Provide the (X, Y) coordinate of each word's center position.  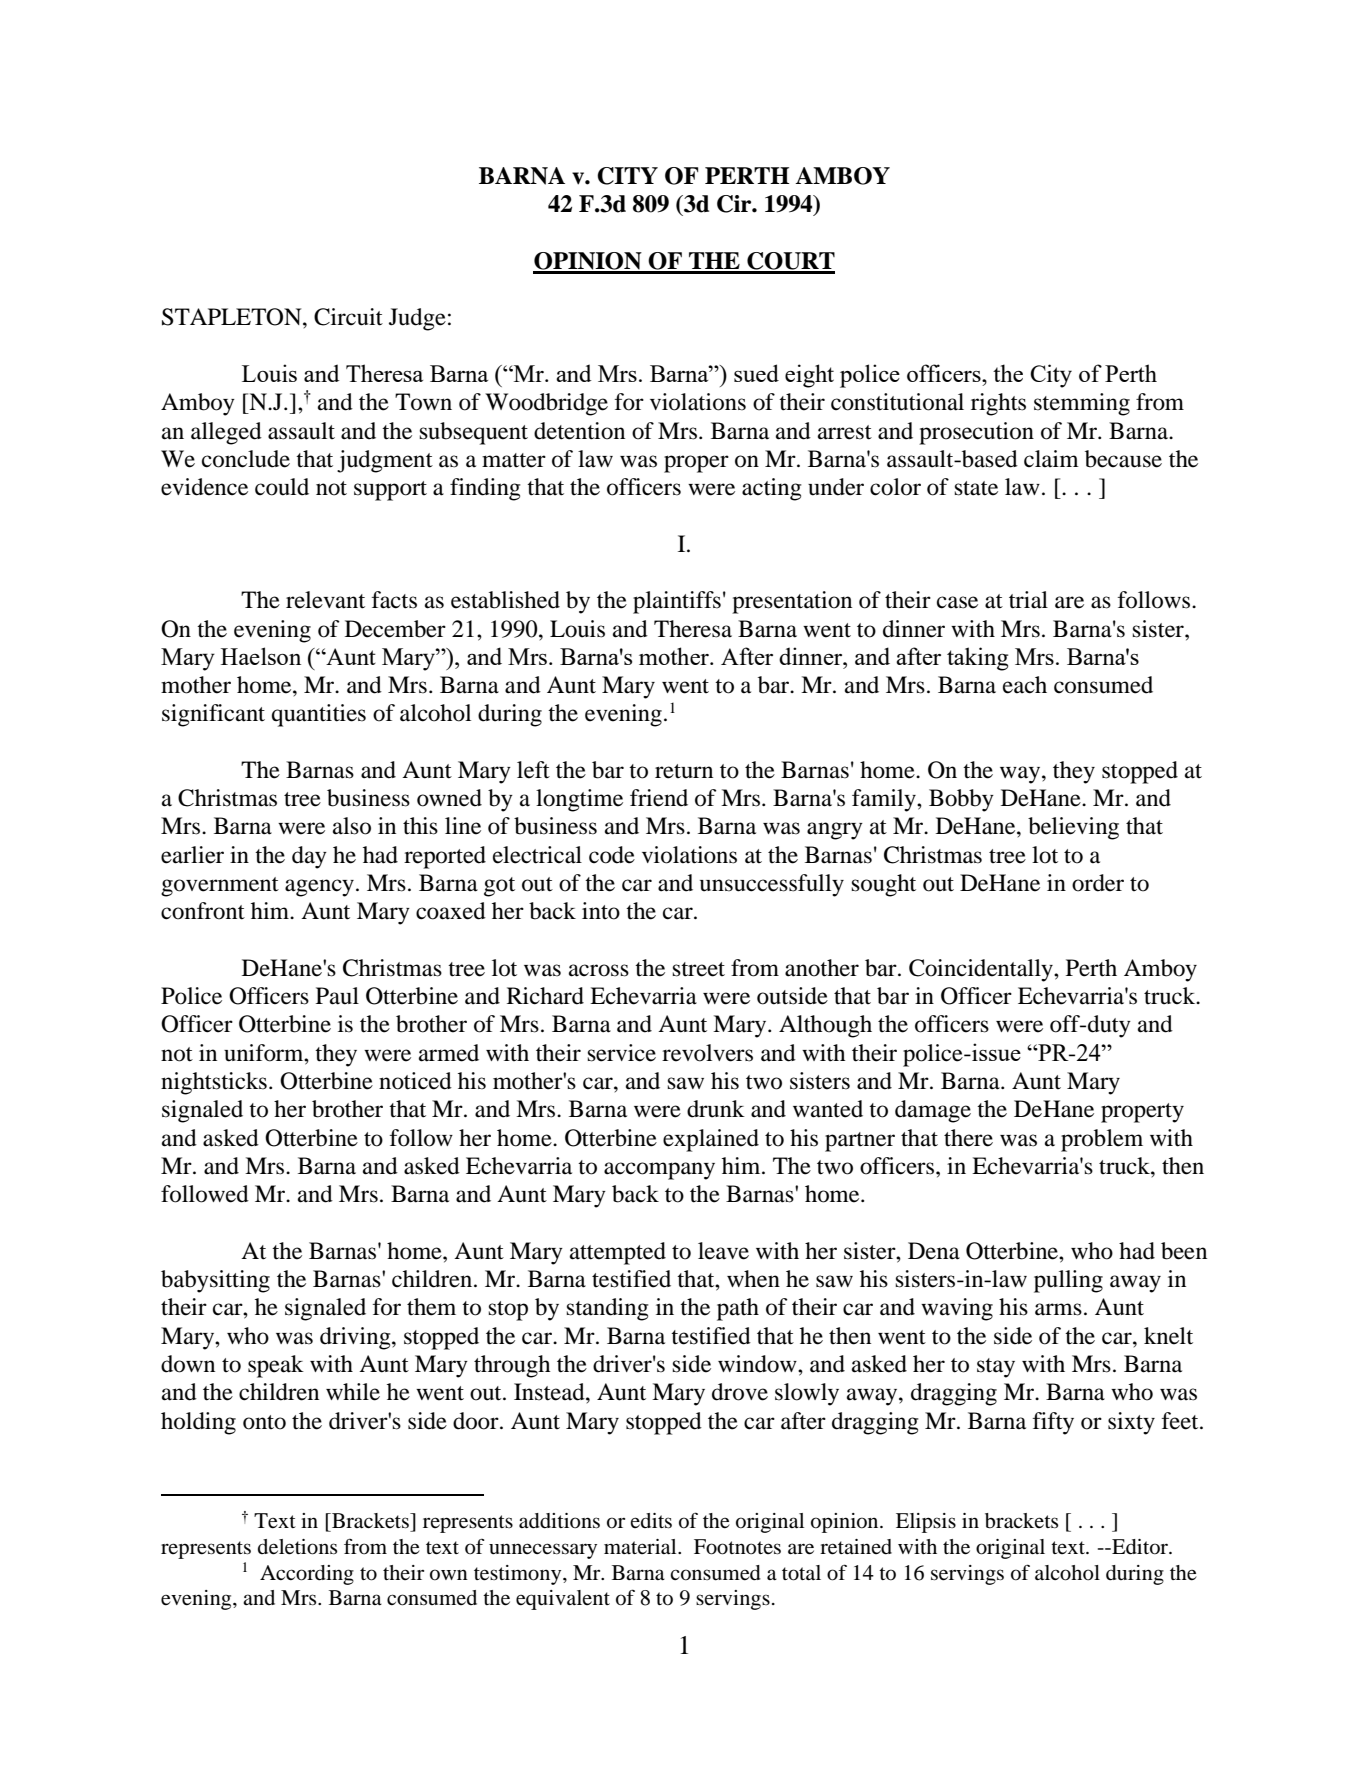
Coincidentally (982, 970)
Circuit (348, 317)
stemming (1082, 404)
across (599, 970)
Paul (337, 996)
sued (756, 373)
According (307, 1575)
